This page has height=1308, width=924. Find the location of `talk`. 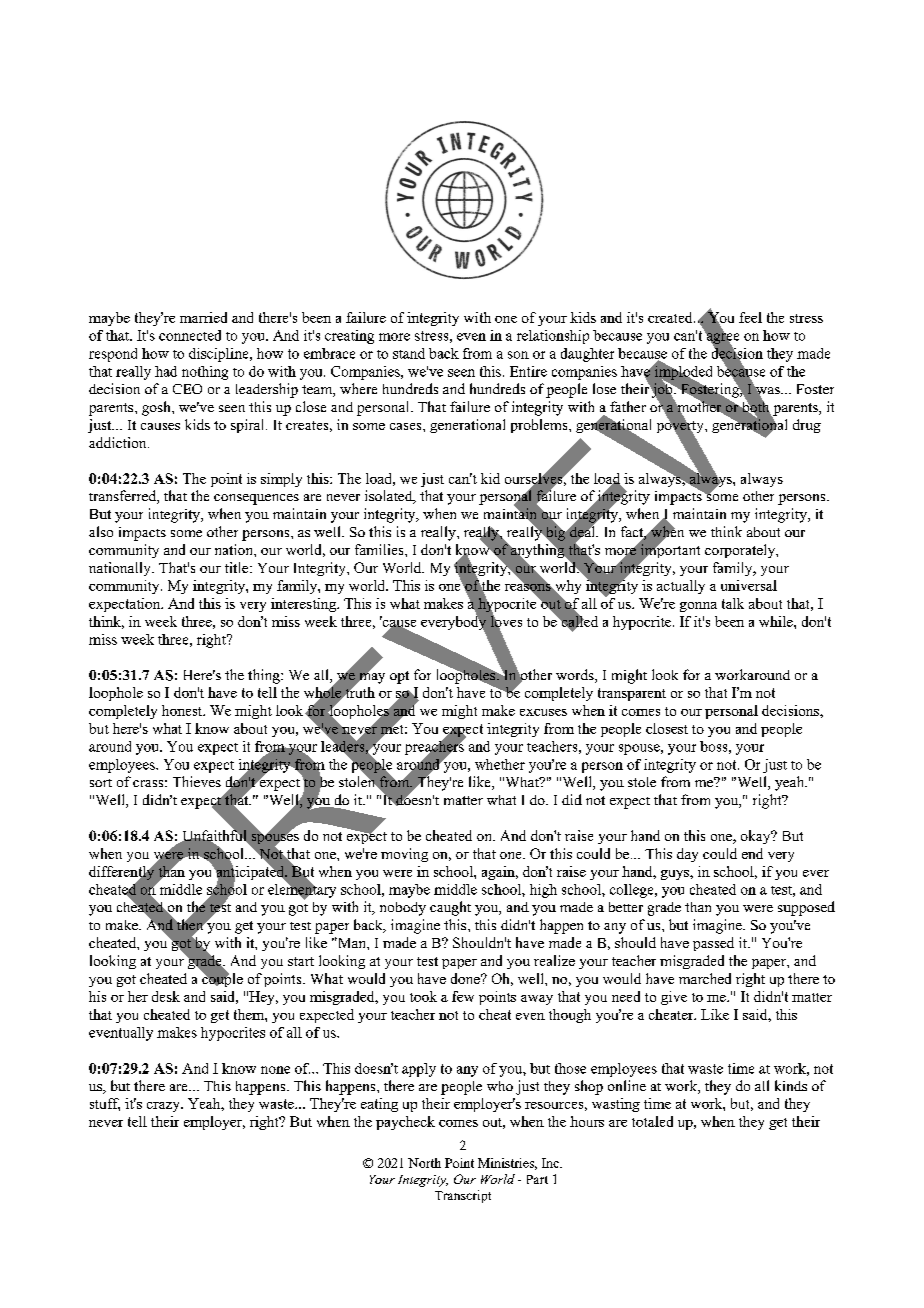

talk is located at coordinates (733, 603).
